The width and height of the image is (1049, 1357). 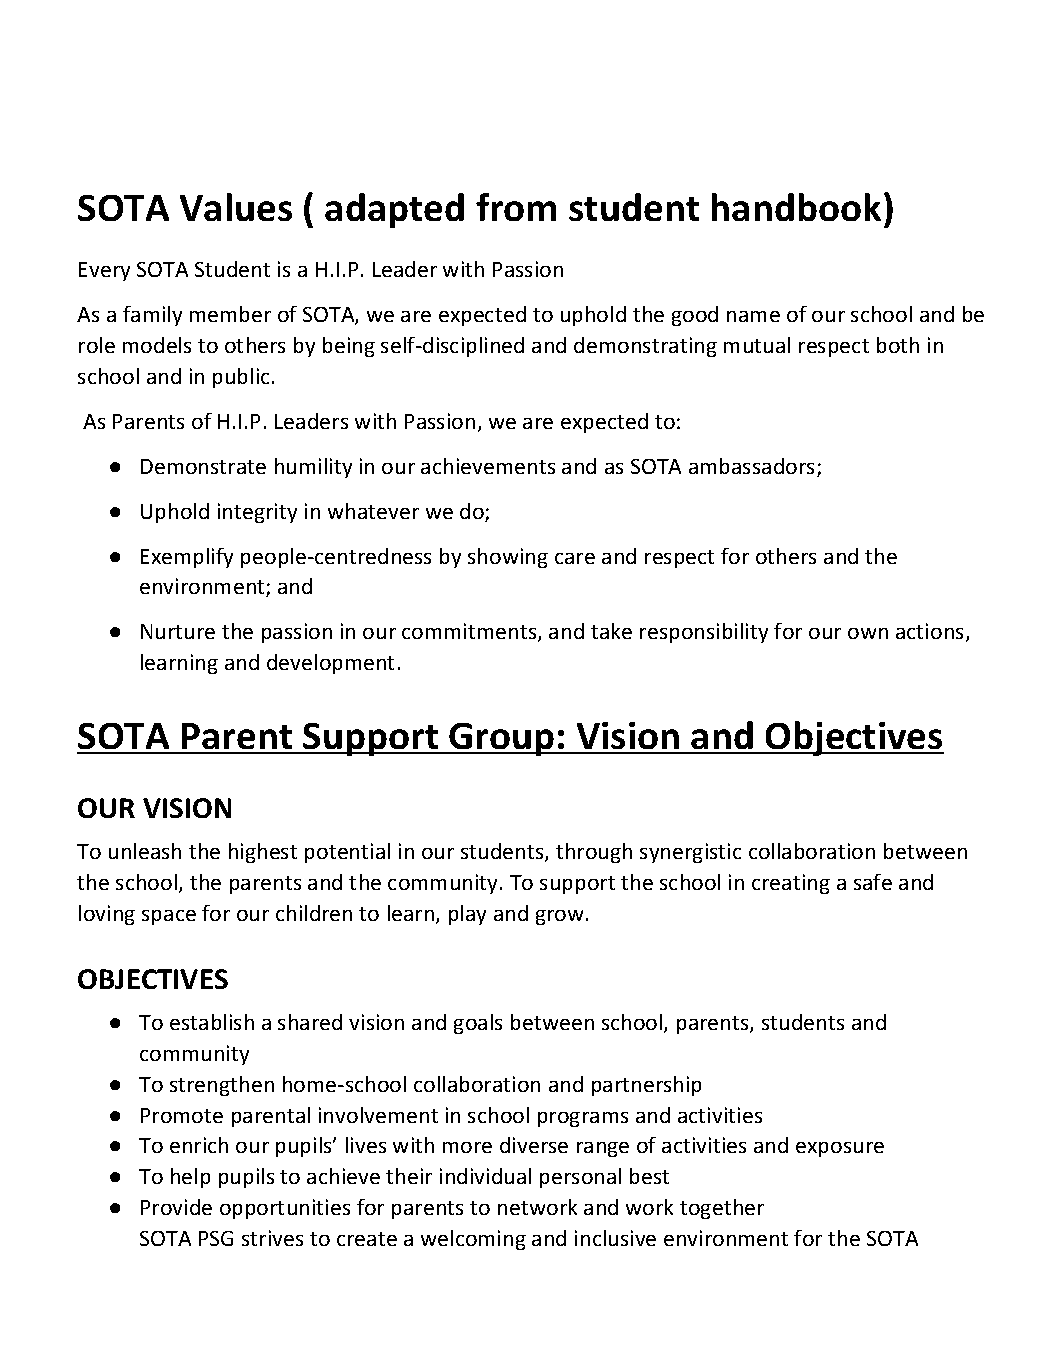 What do you see at coordinates (508, 558) in the image?
I see `showing` at bounding box center [508, 558].
